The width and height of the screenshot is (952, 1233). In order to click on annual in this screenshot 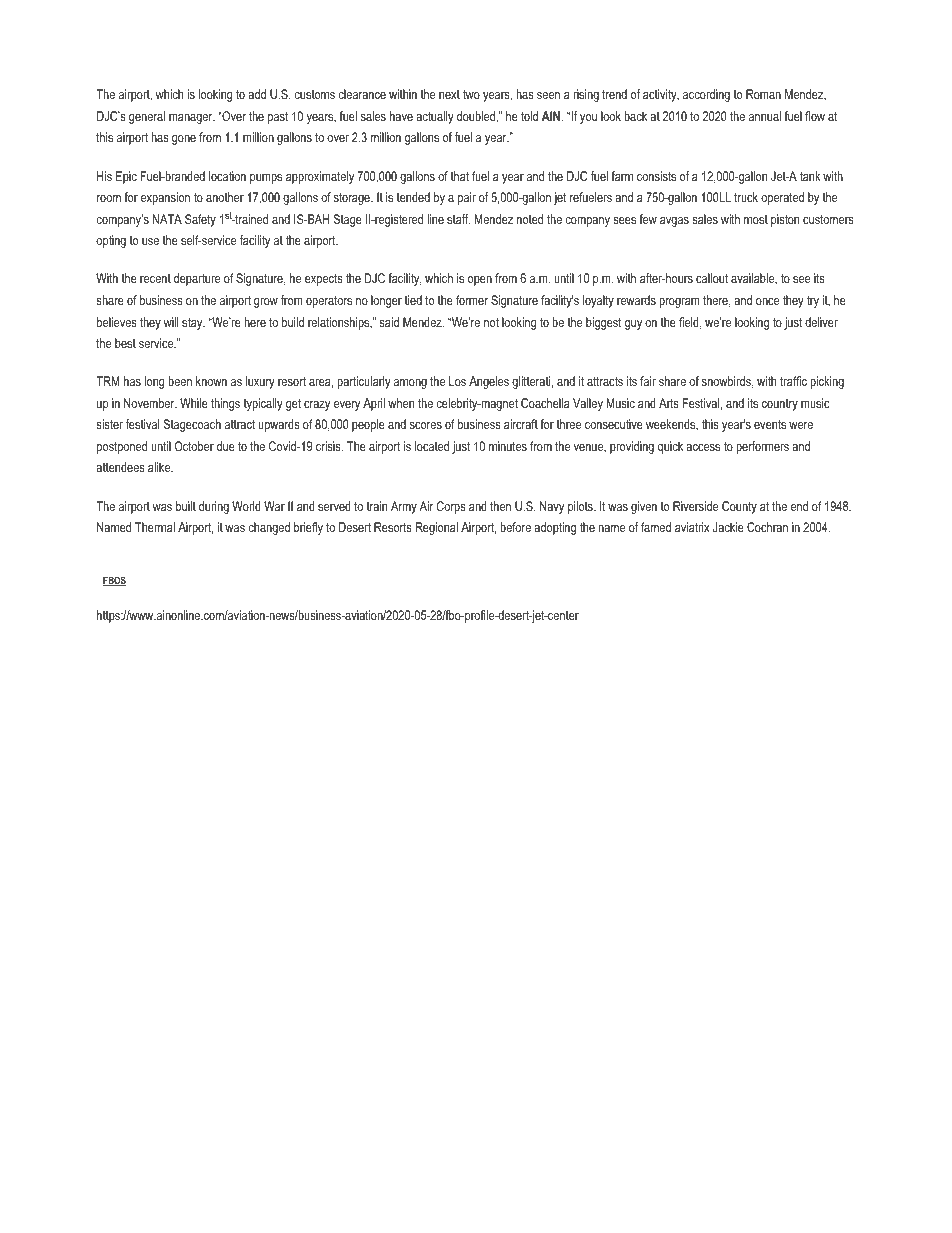, I will do `click(765, 116)`.
